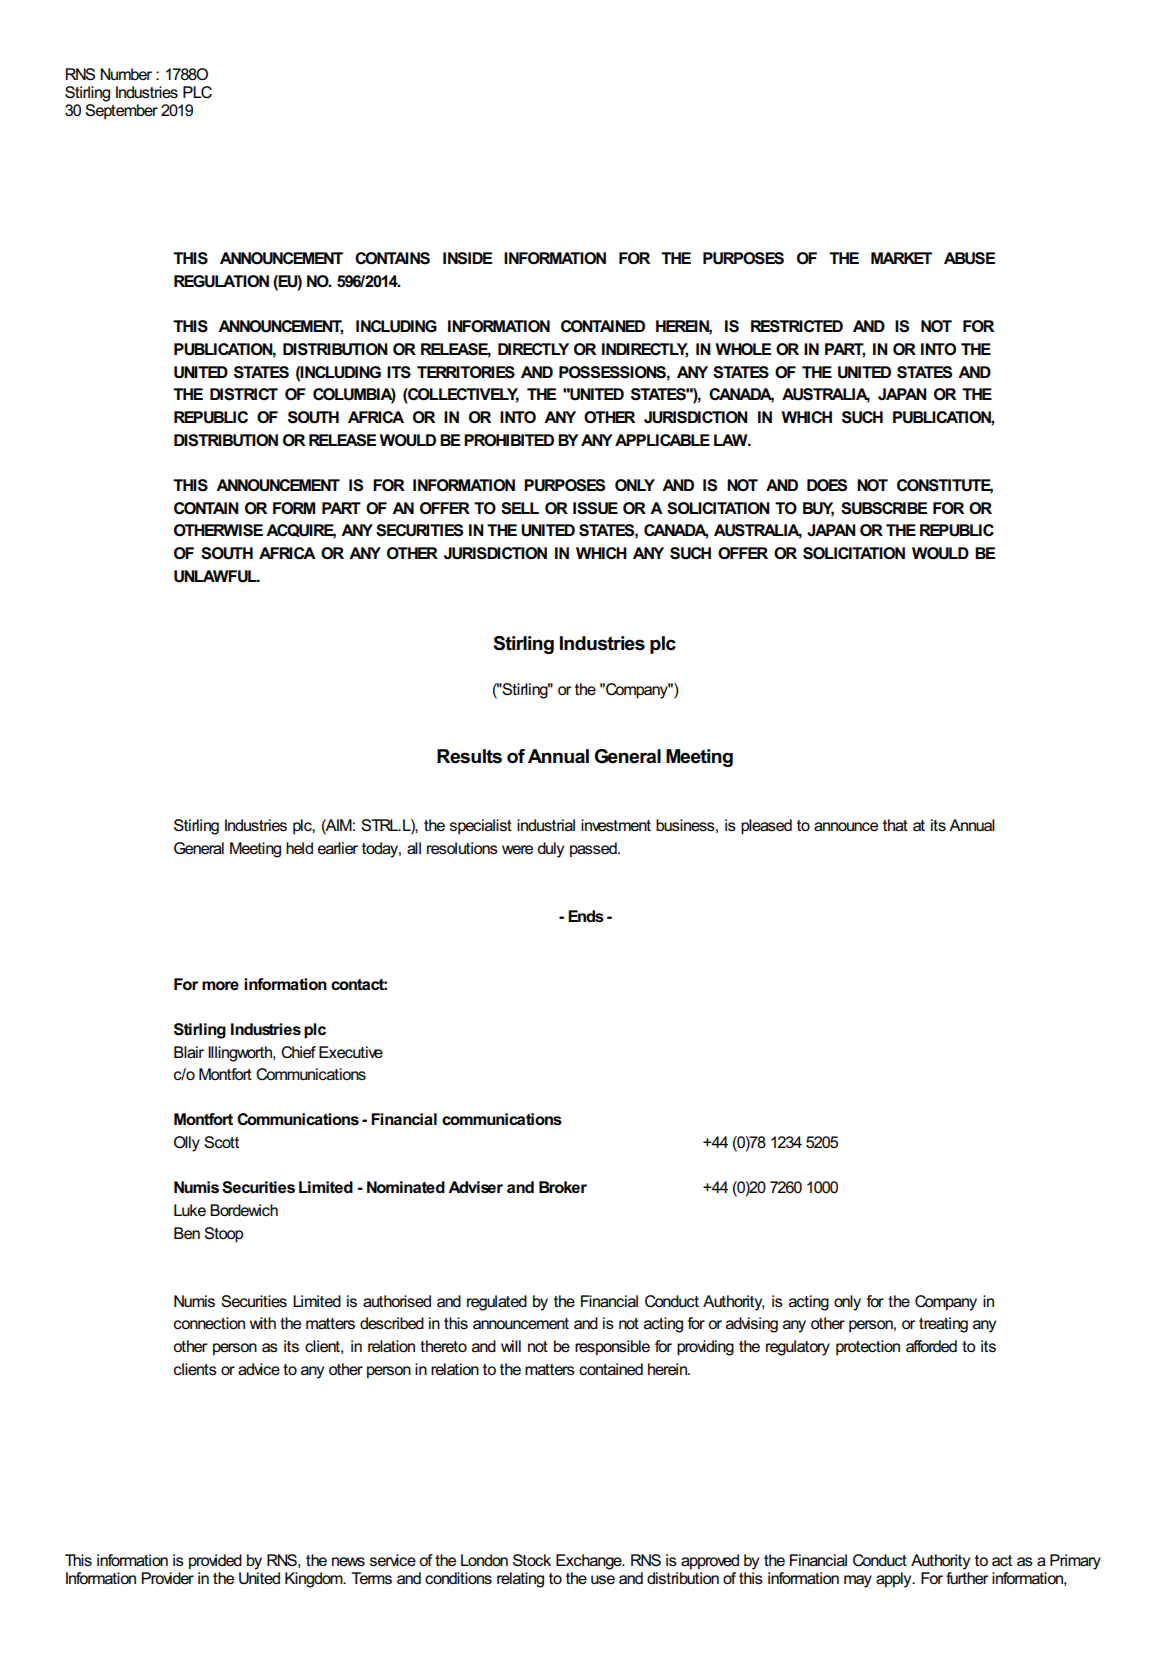  What do you see at coordinates (467, 258) in the screenshot?
I see `INSIDE` at bounding box center [467, 258].
